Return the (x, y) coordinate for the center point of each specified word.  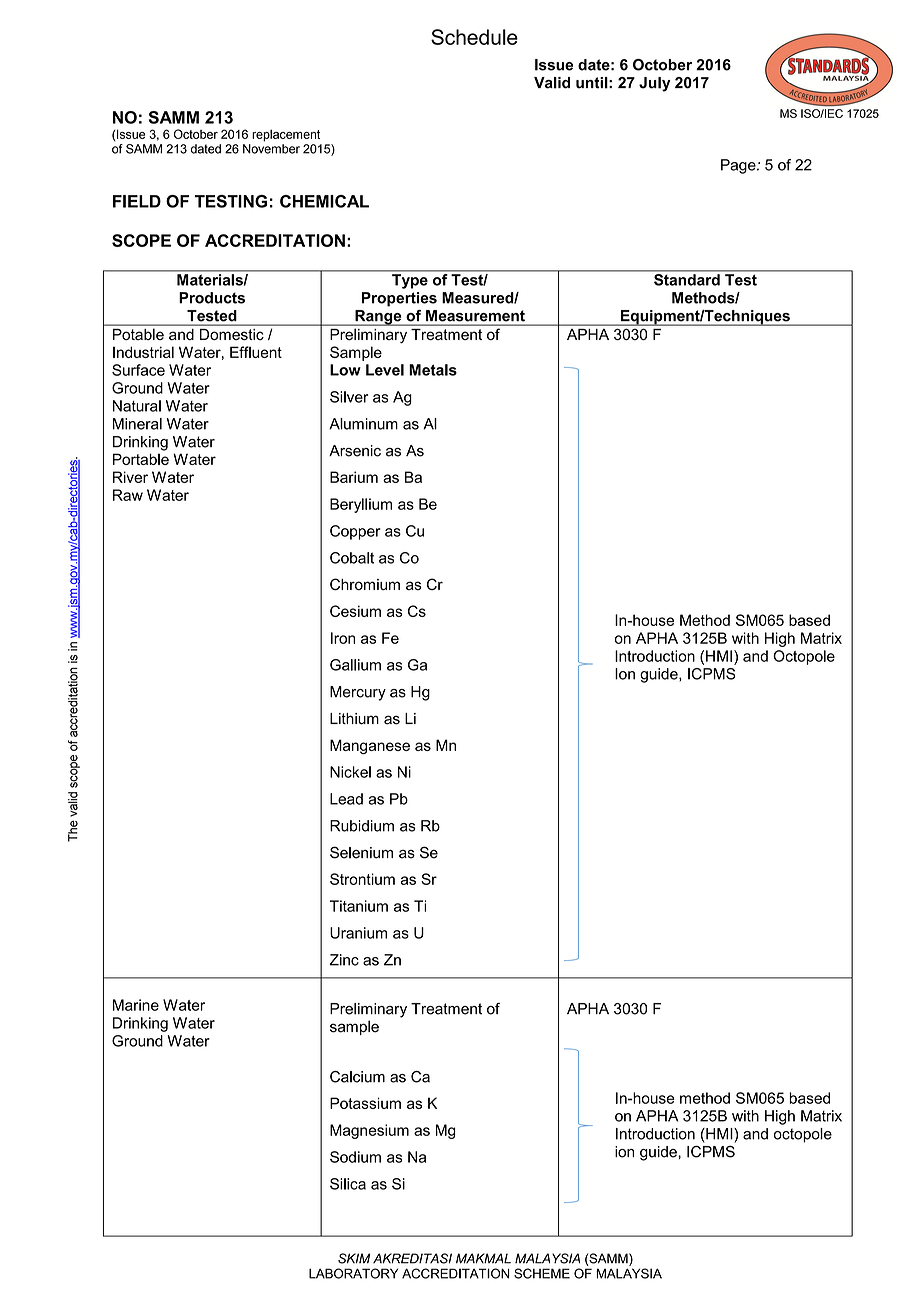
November (271, 149)
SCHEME (542, 1273)
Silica (348, 1184)
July (654, 84)
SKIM (354, 1258)
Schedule (474, 37)
